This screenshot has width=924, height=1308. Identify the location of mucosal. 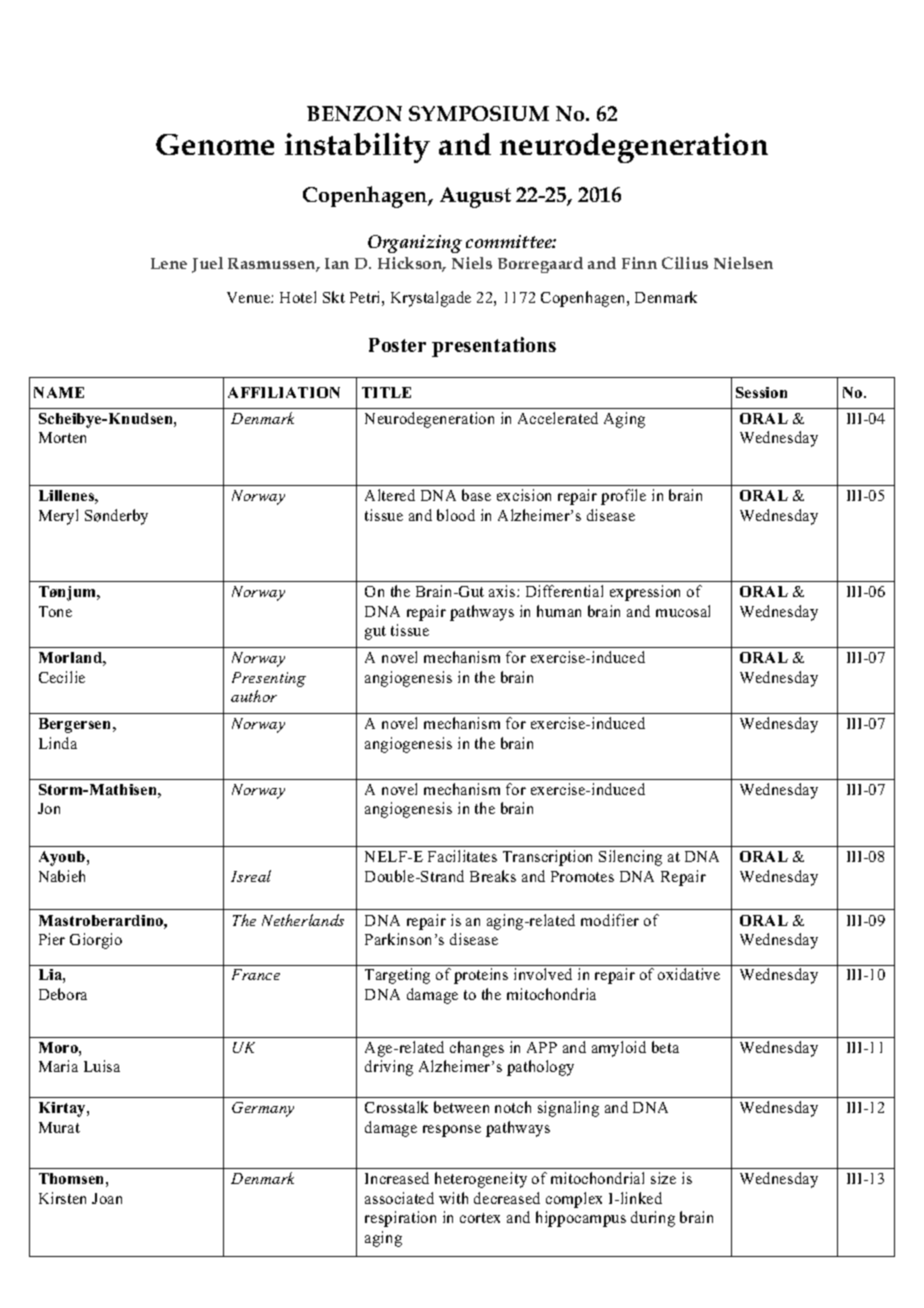
(683, 611).
